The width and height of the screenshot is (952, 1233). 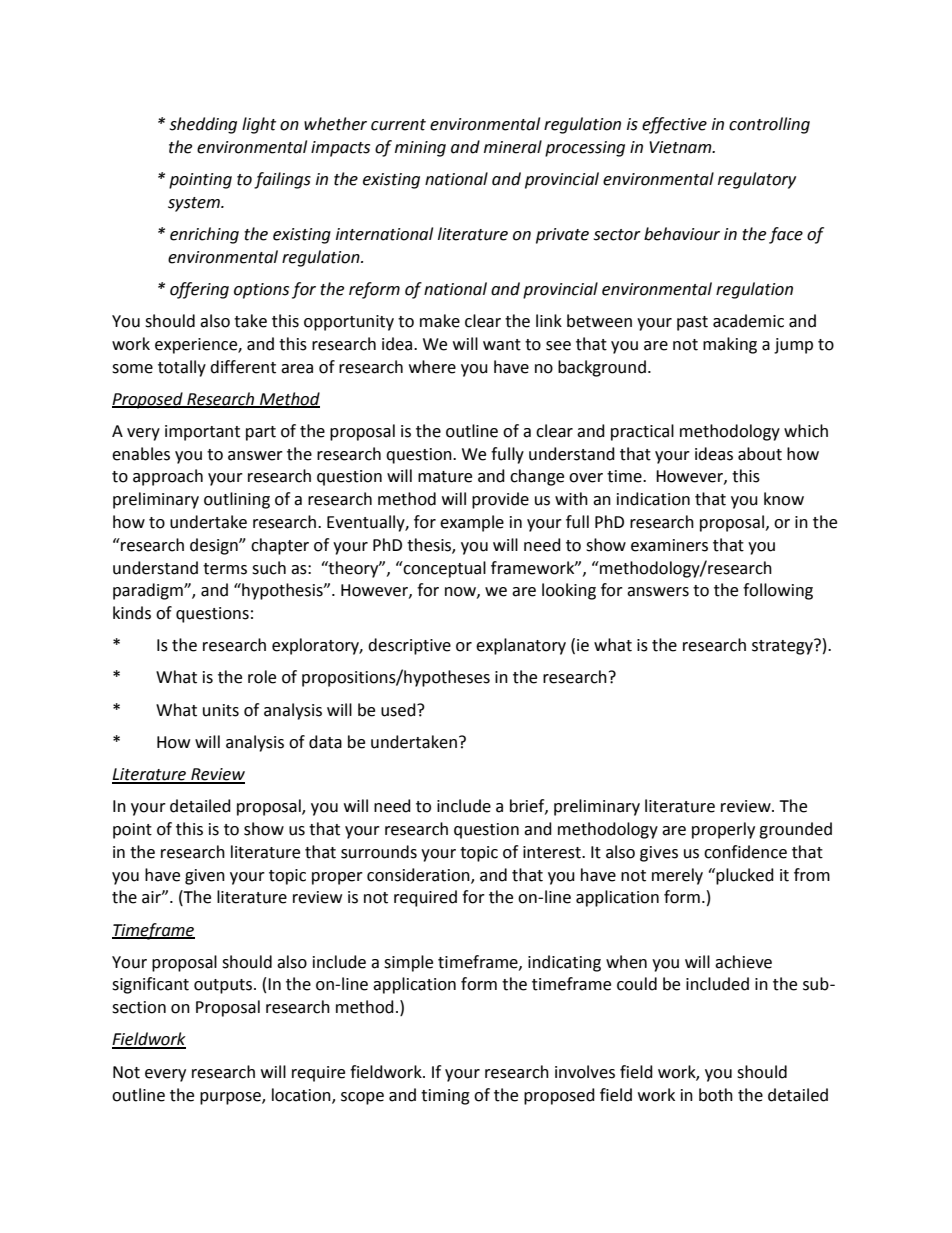 I want to click on strategy, so click(x=783, y=647).
